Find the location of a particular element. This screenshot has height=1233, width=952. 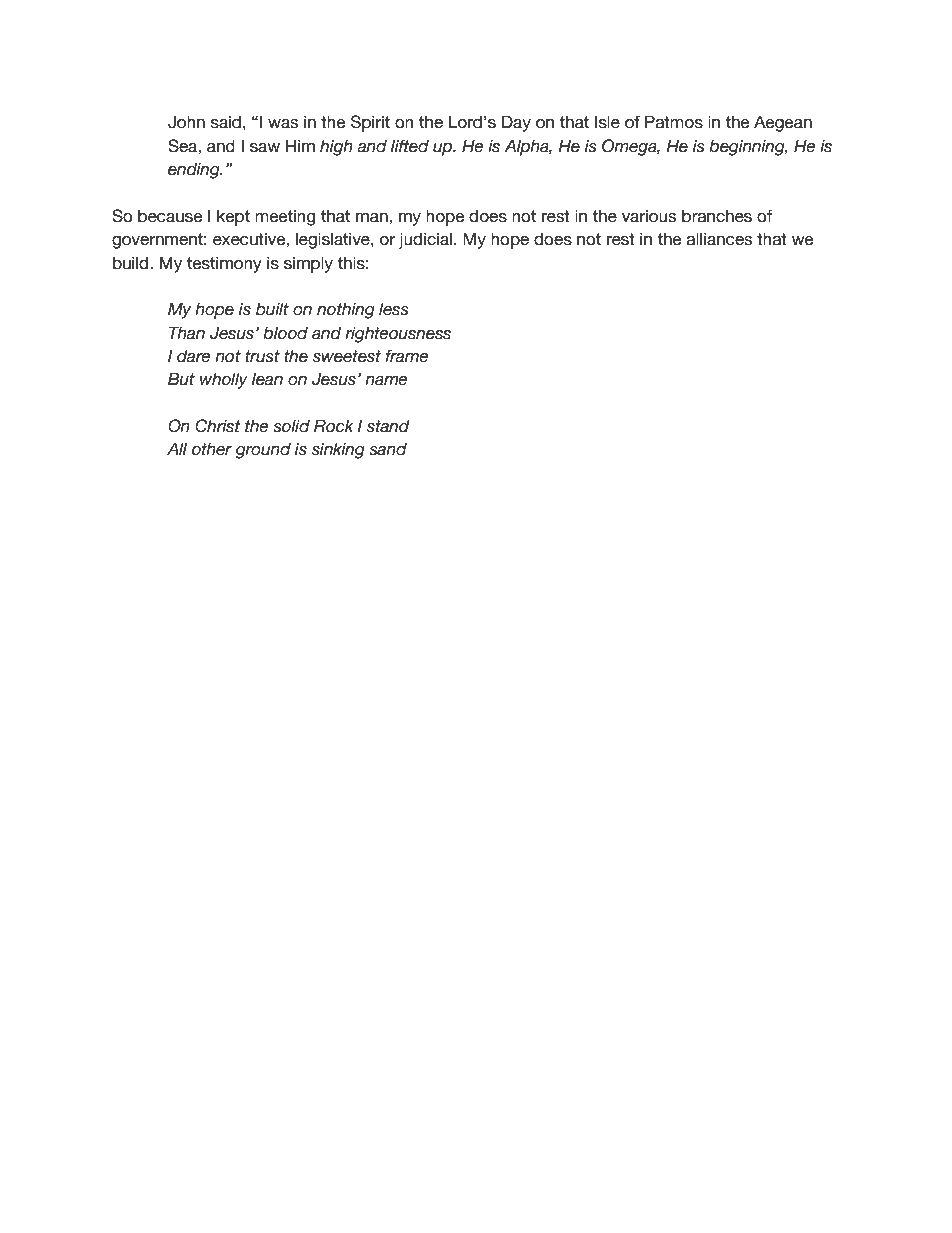

sand is located at coordinates (388, 449).
